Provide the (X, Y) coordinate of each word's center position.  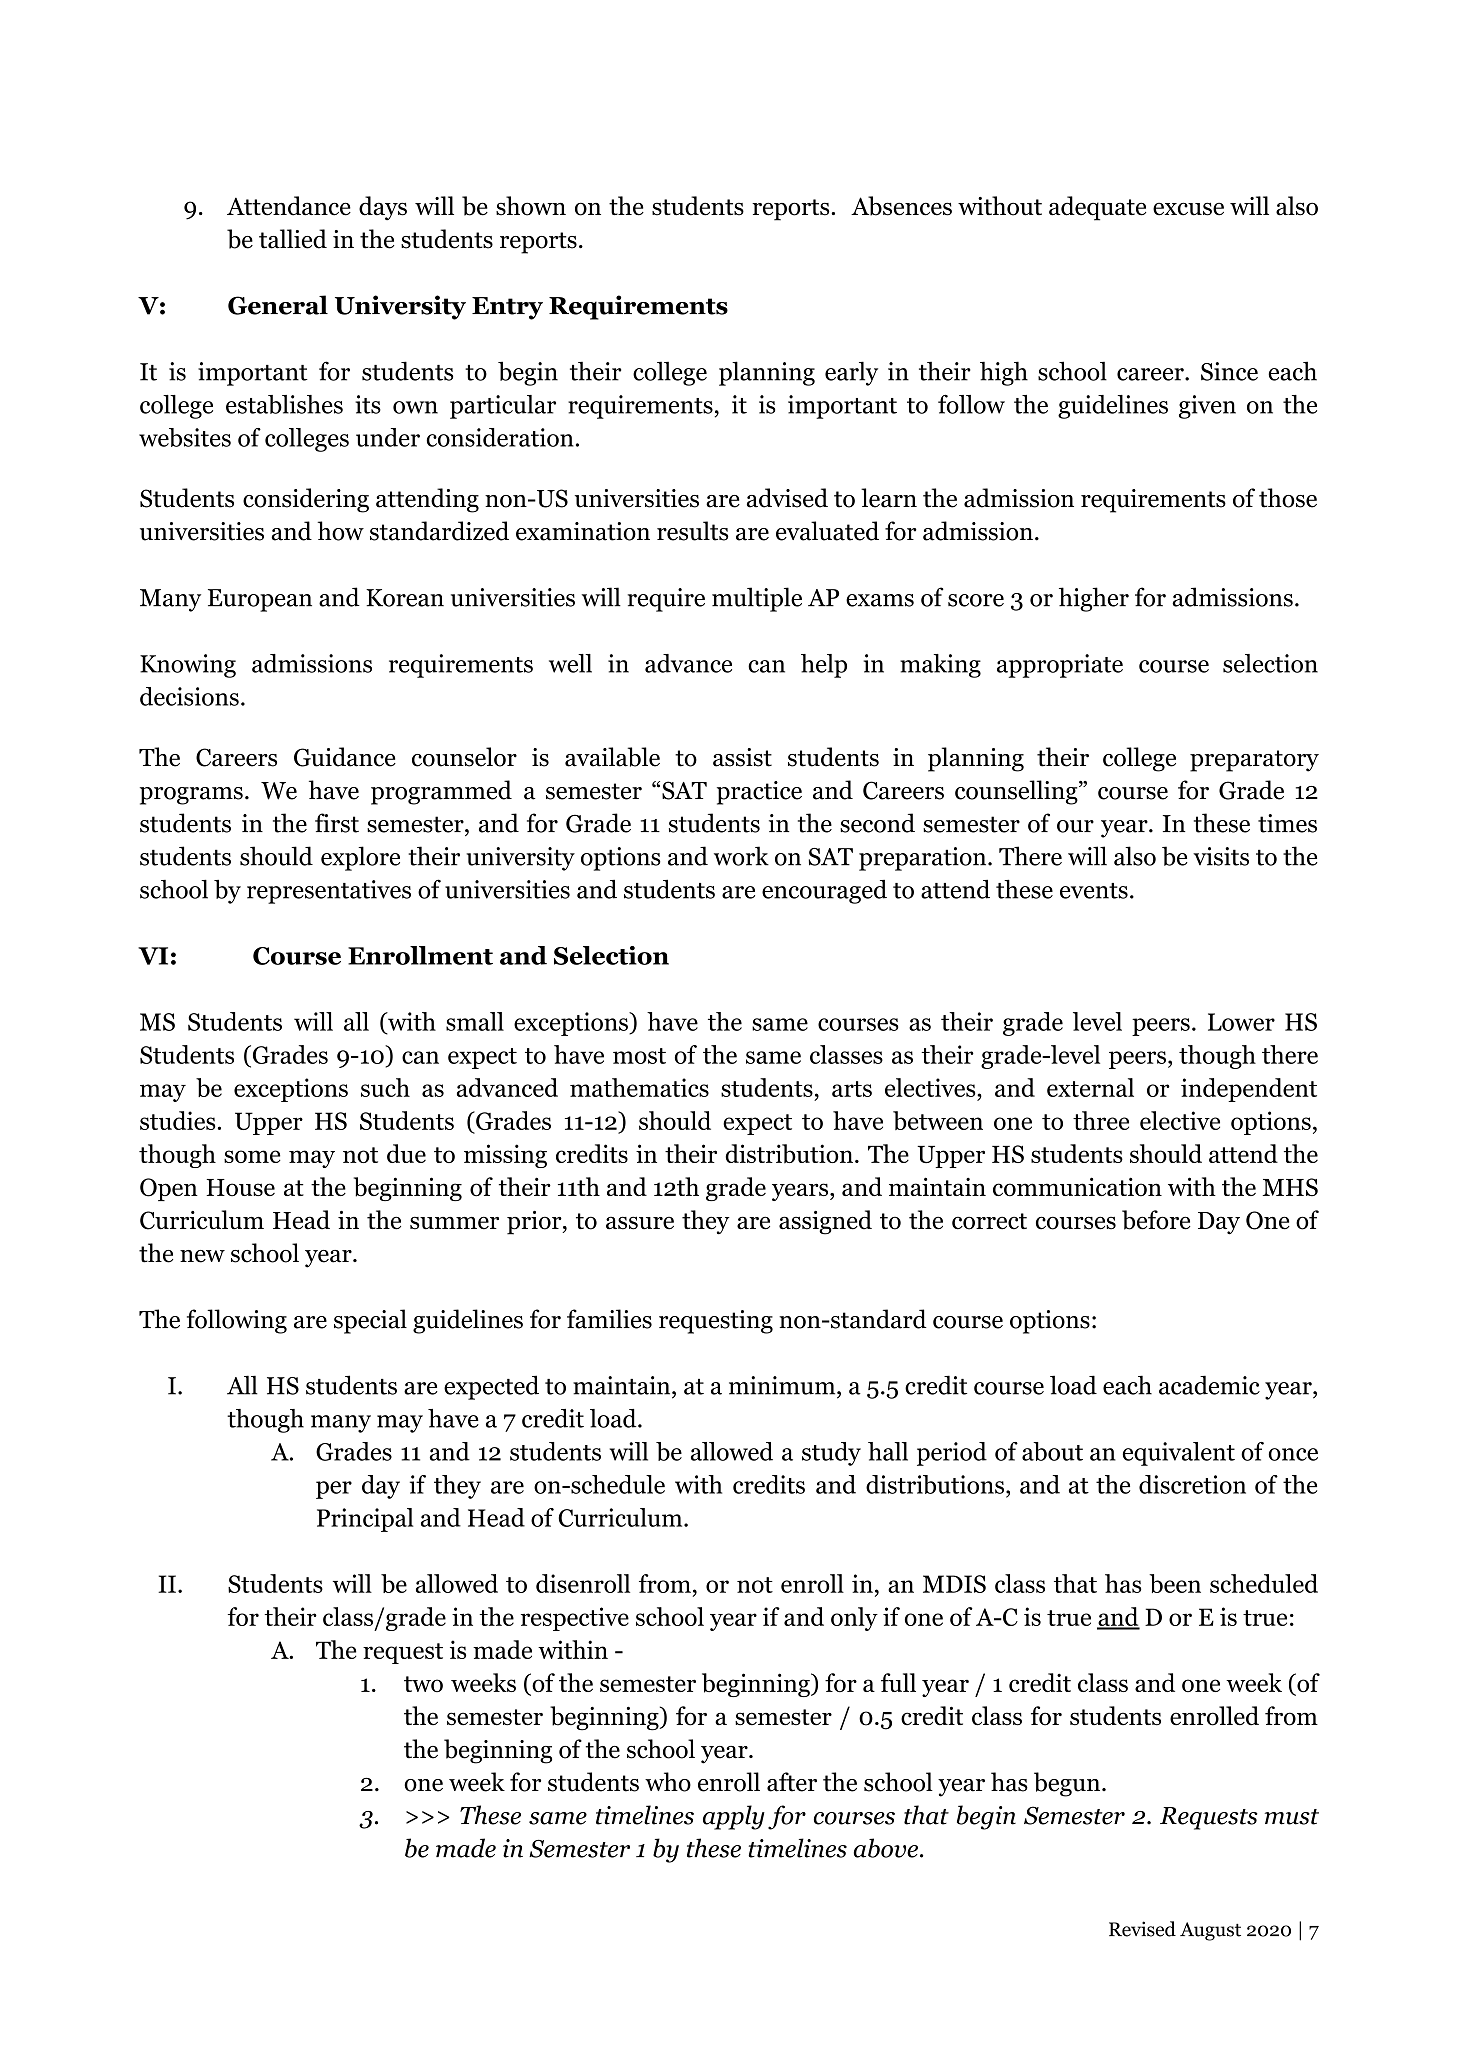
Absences (901, 206)
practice (759, 793)
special (370, 1321)
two (423, 1684)
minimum (783, 1385)
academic (1209, 1385)
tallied (293, 239)
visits (1221, 856)
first (337, 823)
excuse (1188, 209)
